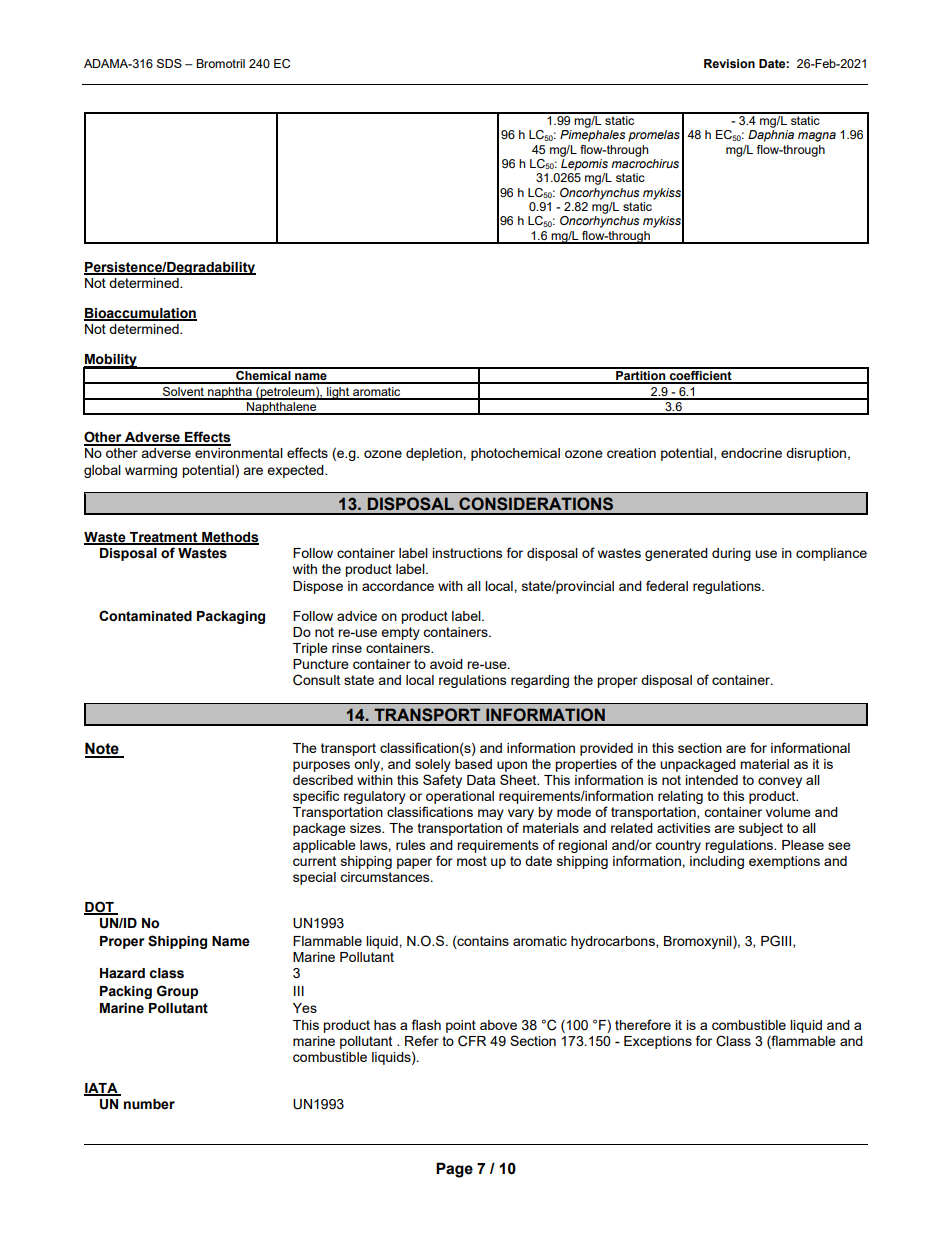 Image resolution: width=952 pixels, height=1233 pixels. I want to click on Note, so click(103, 749).
